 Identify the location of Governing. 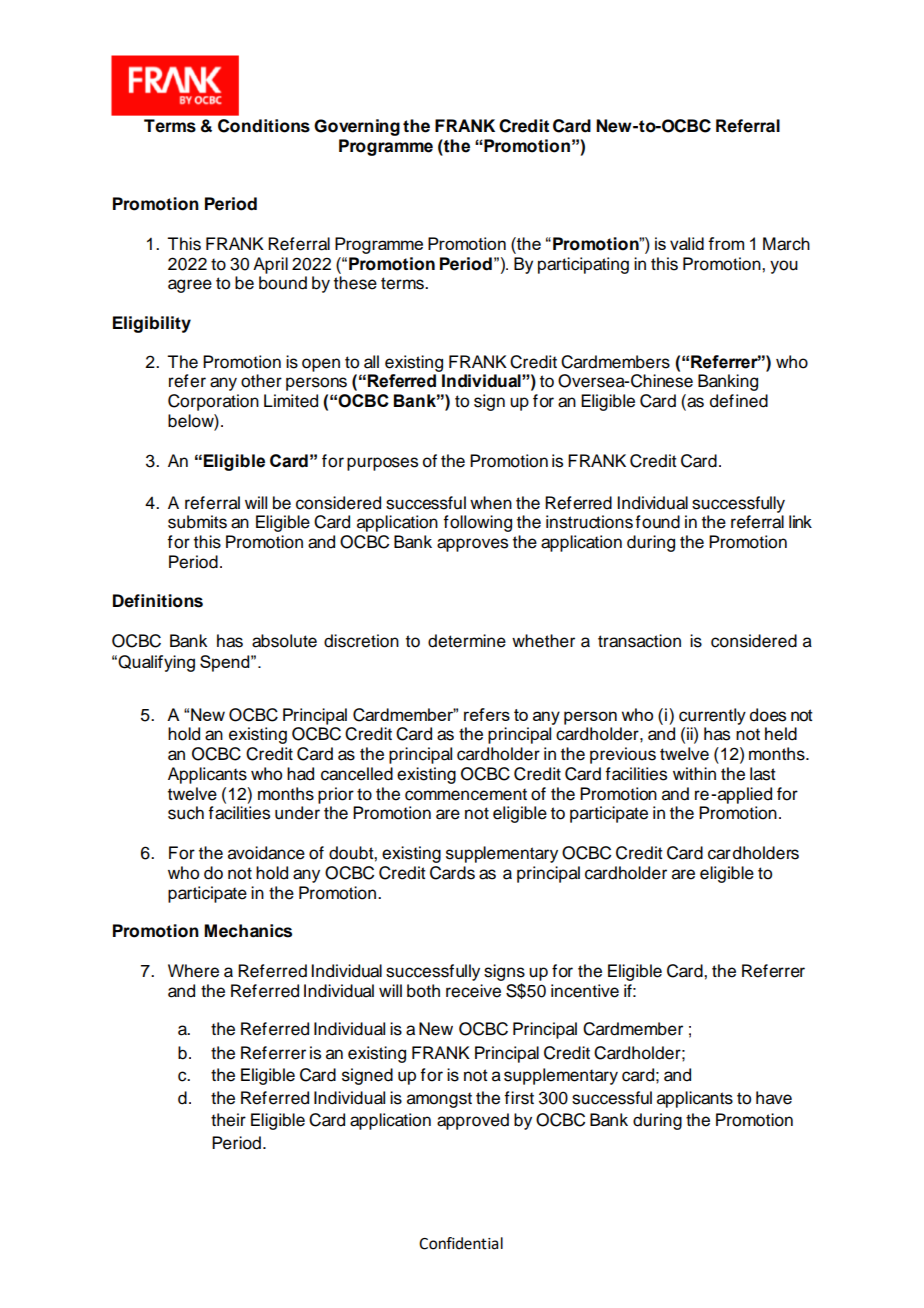
(357, 127).
